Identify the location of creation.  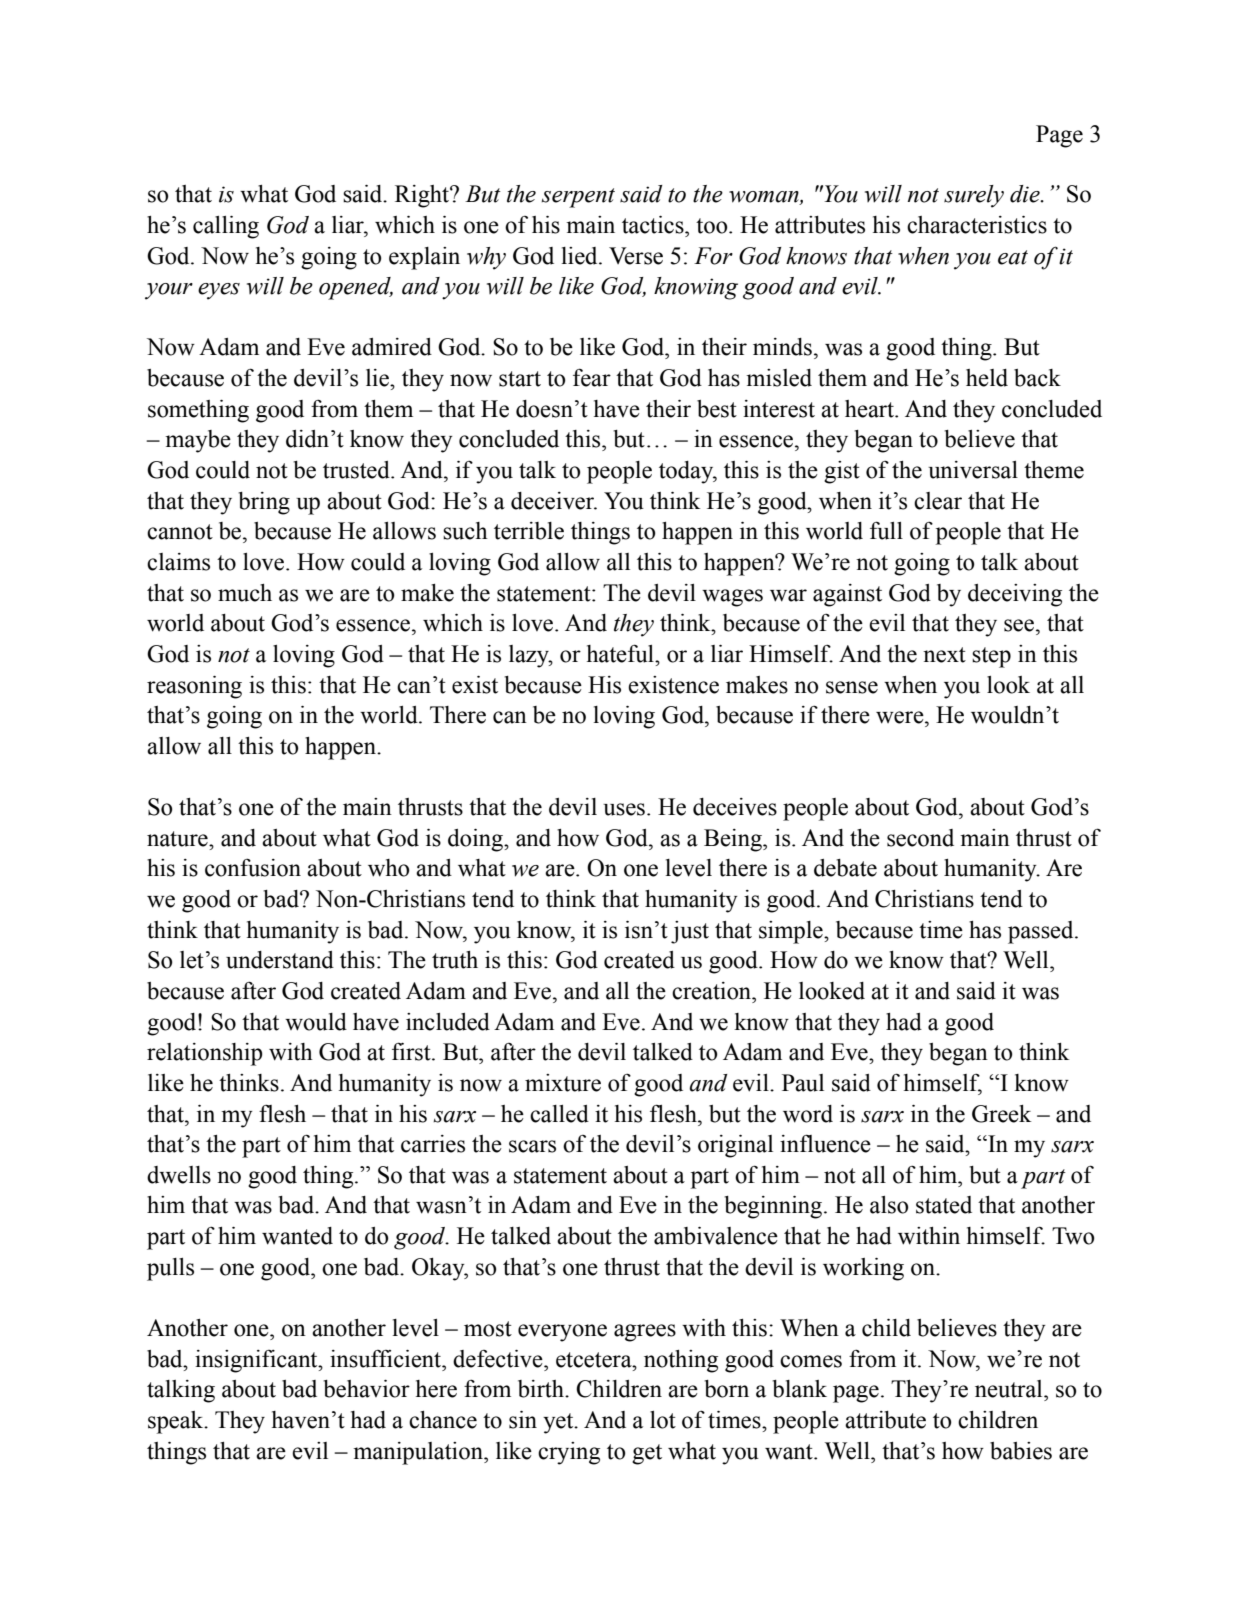
(713, 991).
